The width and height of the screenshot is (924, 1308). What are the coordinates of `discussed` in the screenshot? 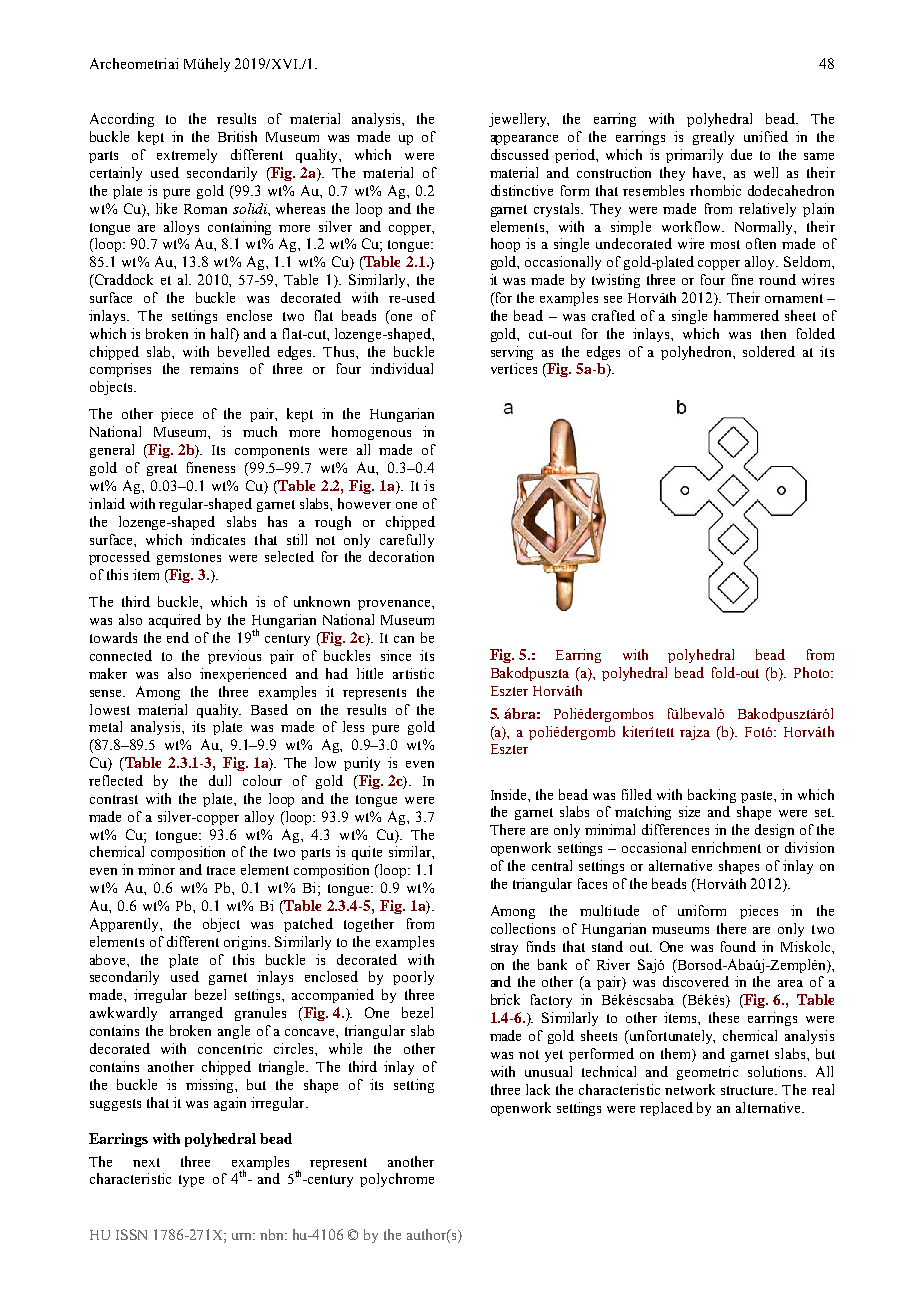 It's located at (520, 154).
